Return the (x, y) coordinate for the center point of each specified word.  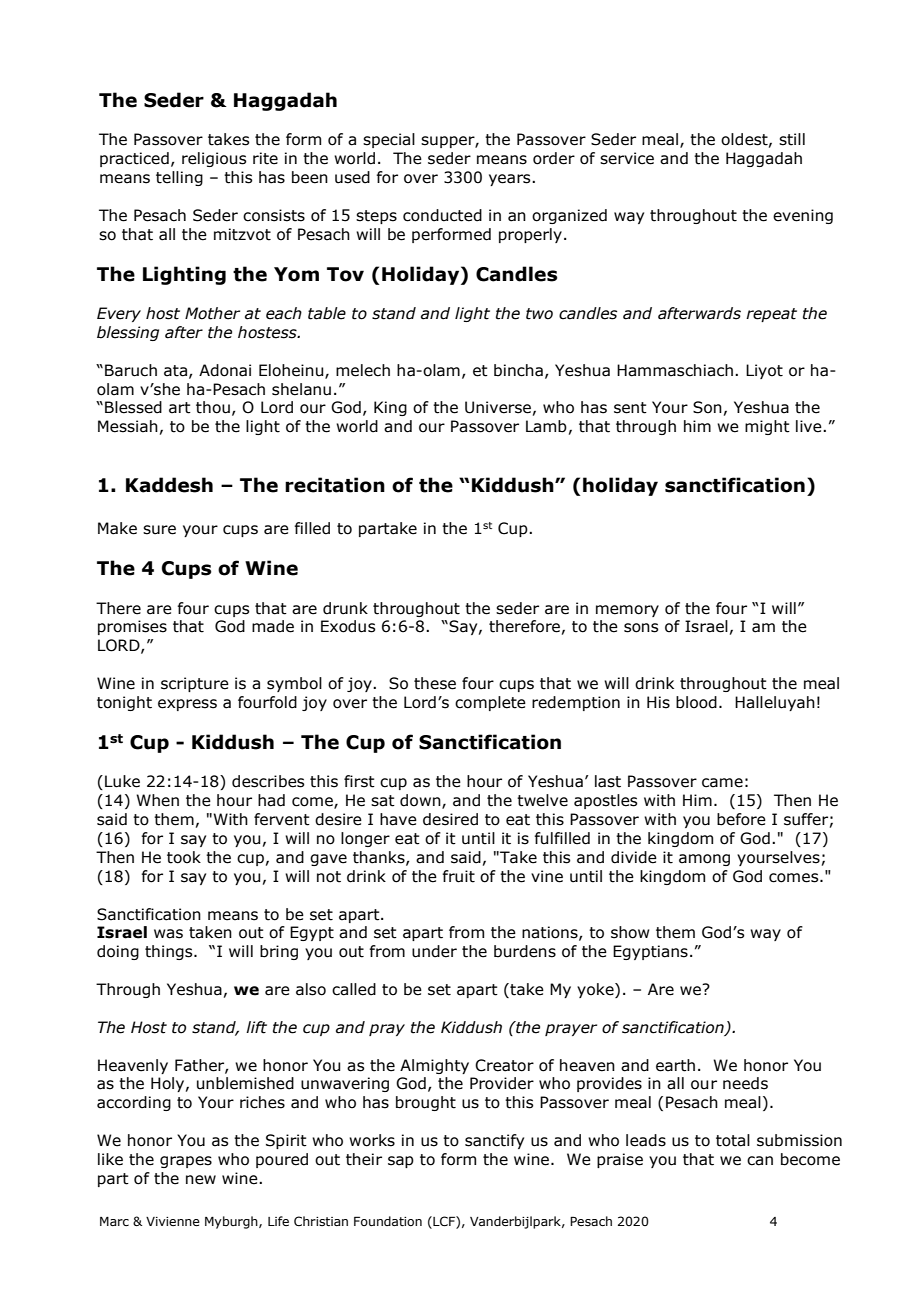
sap (401, 1162)
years (511, 180)
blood (696, 702)
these (435, 683)
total (733, 1140)
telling (179, 178)
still (792, 139)
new (201, 1180)
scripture (195, 684)
